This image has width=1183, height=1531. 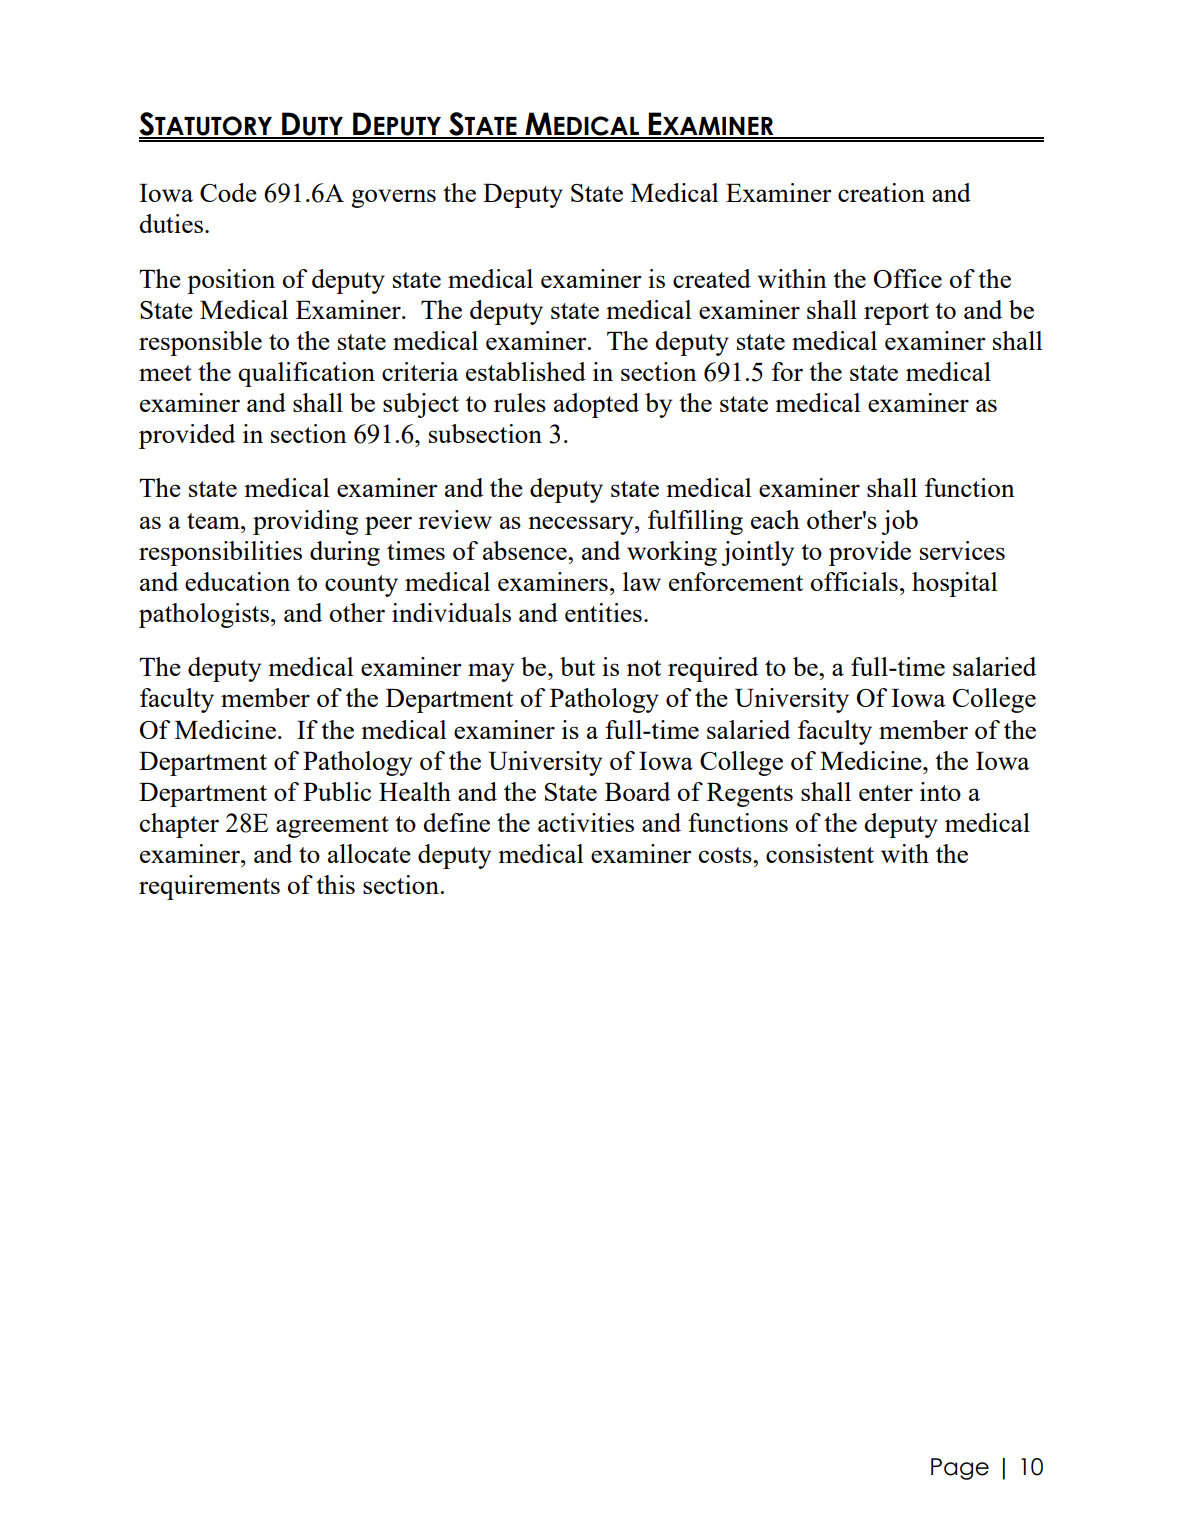 I want to click on created, so click(x=712, y=278).
